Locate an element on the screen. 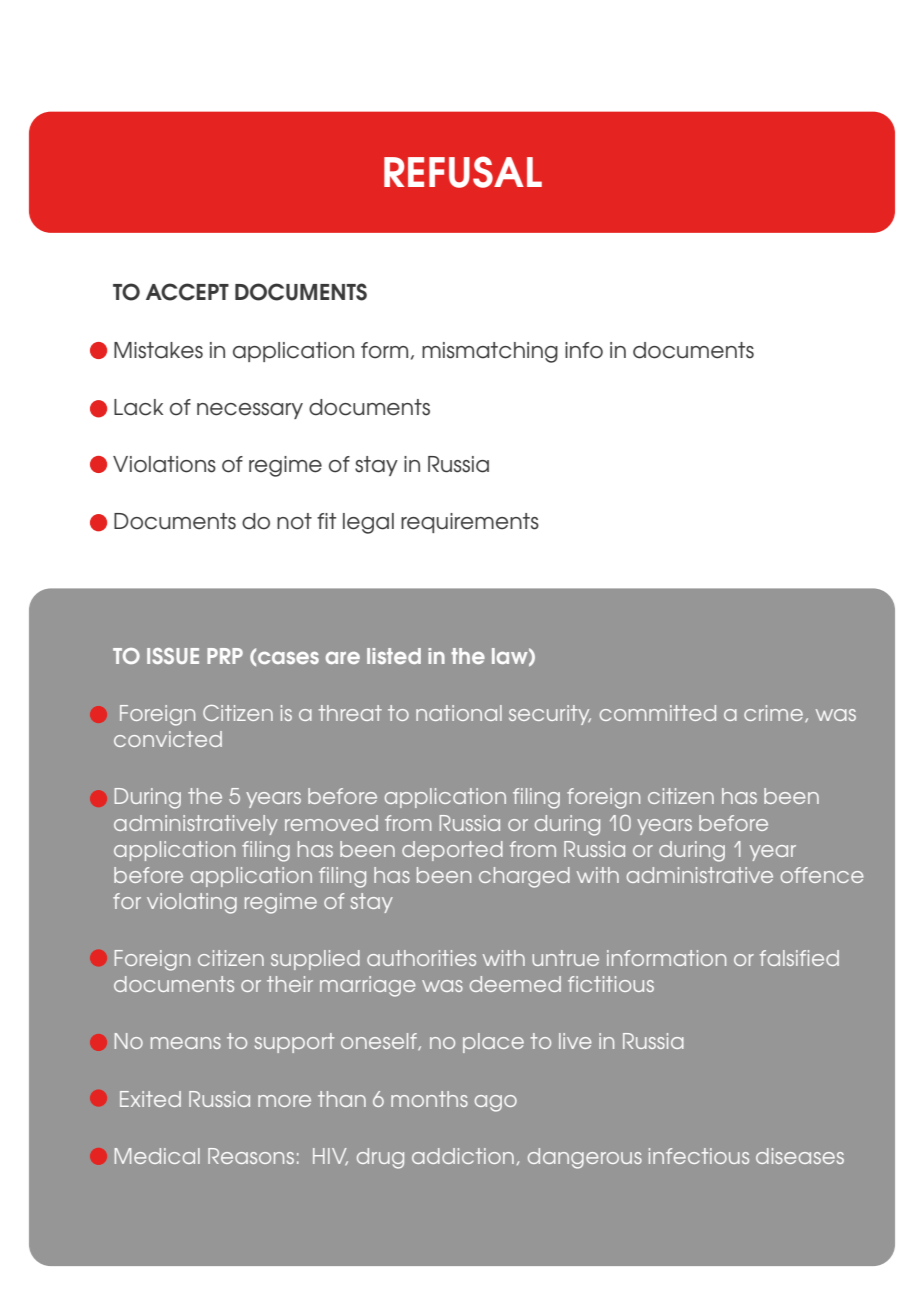 The width and height of the screenshot is (924, 1308). ACCEPT is located at coordinates (187, 292).
